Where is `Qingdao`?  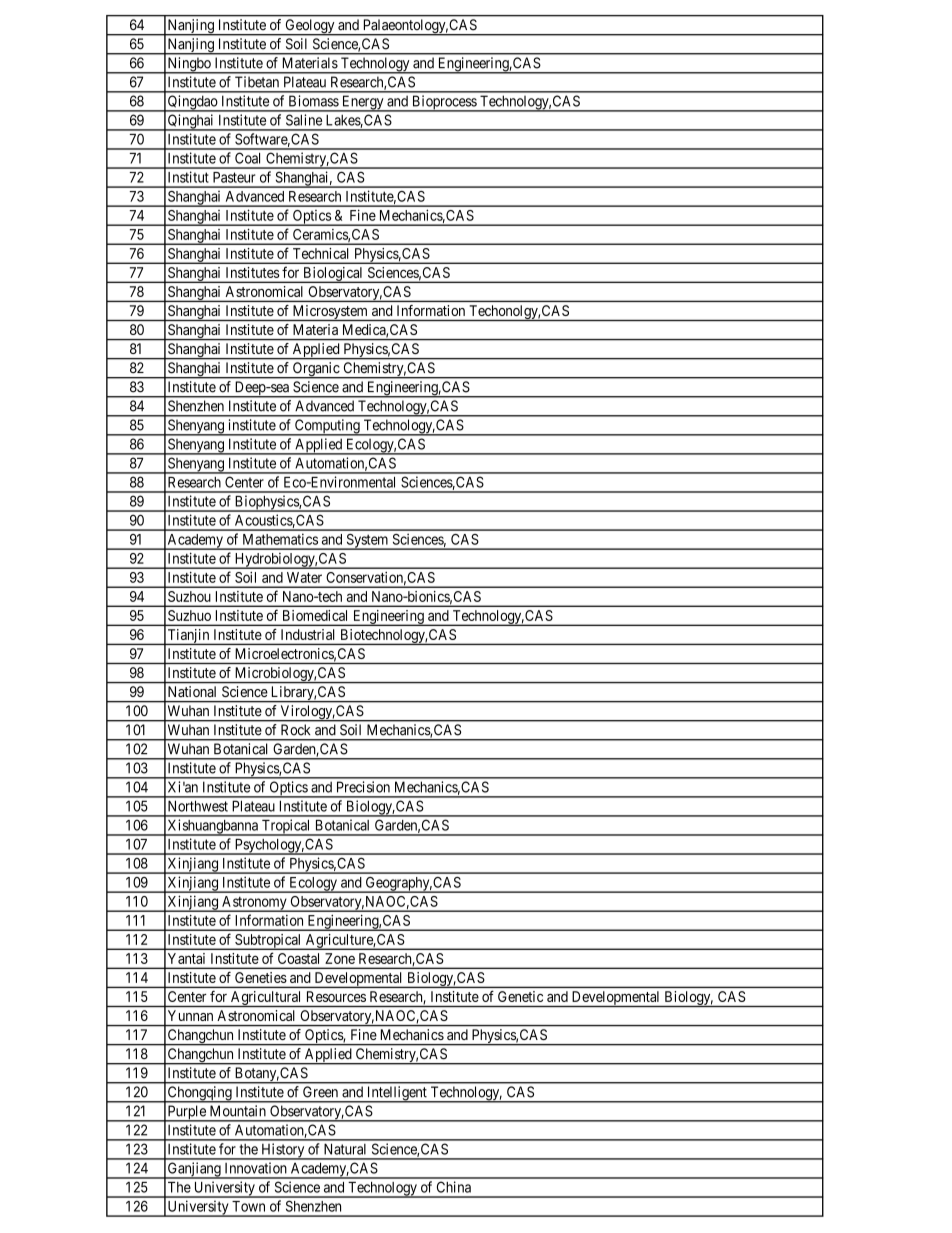 Qingdao is located at coordinates (193, 103).
